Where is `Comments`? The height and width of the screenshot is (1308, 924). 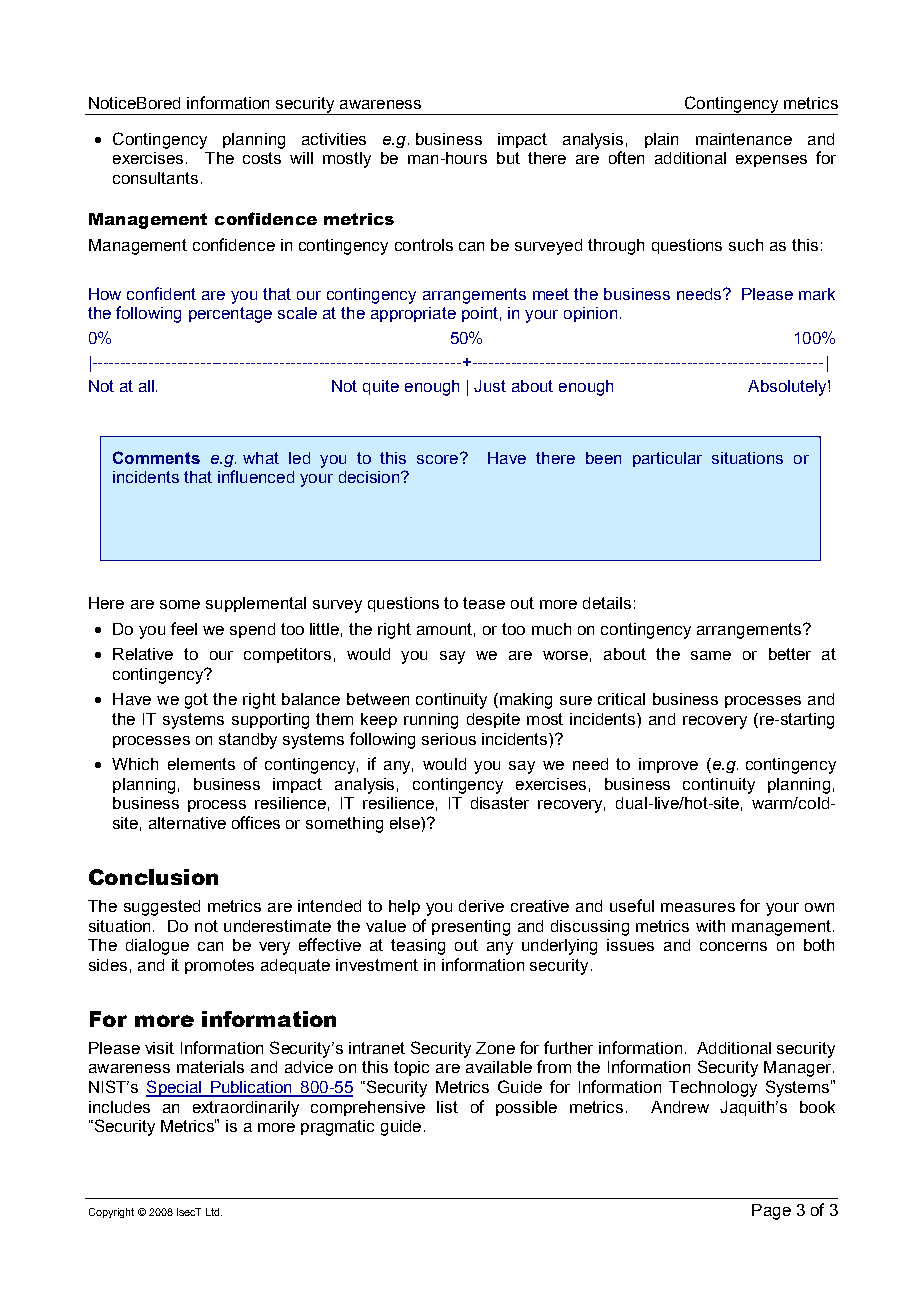
Comments is located at coordinates (156, 457).
